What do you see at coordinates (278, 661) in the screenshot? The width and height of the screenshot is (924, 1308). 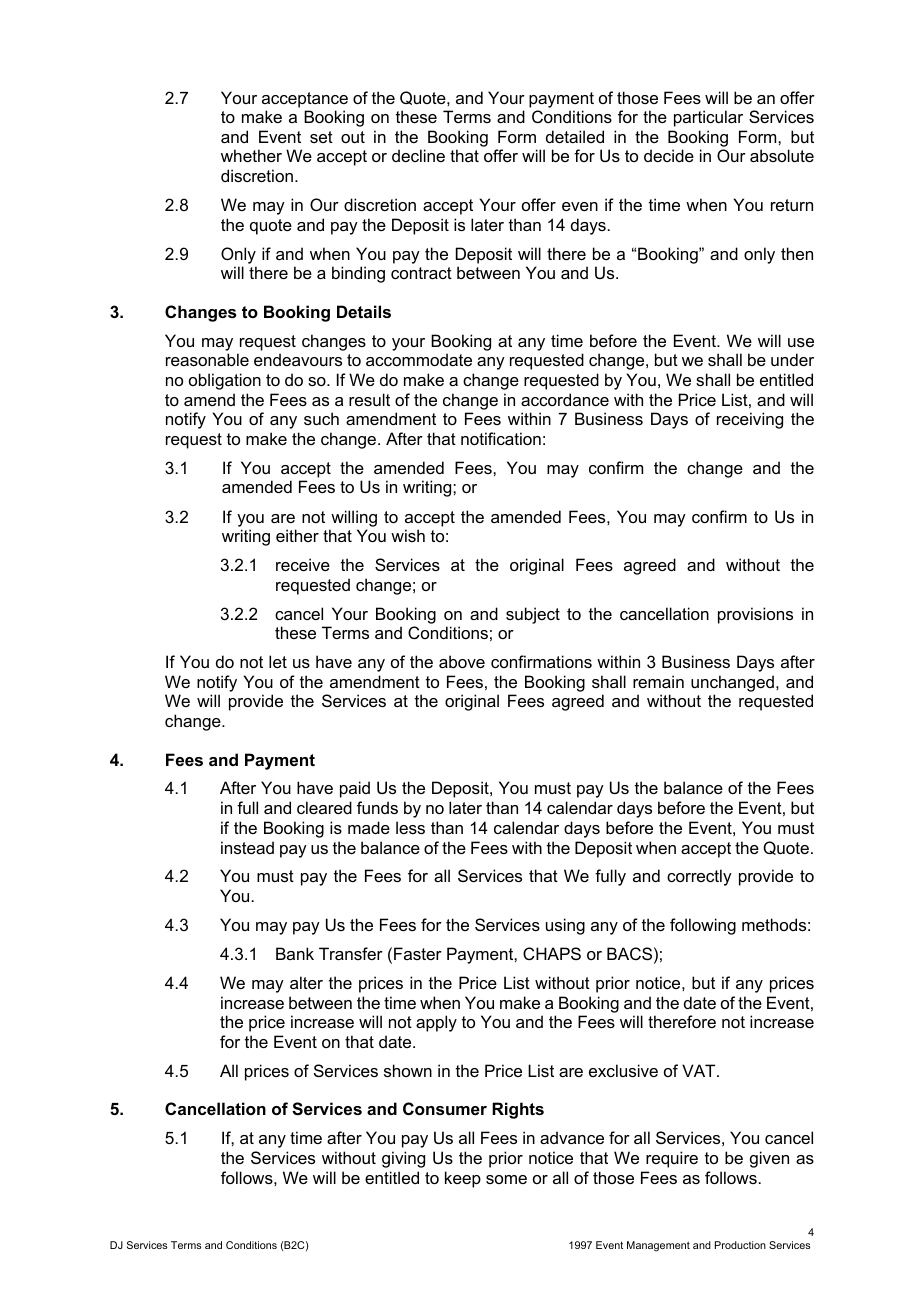 I see `let` at bounding box center [278, 661].
